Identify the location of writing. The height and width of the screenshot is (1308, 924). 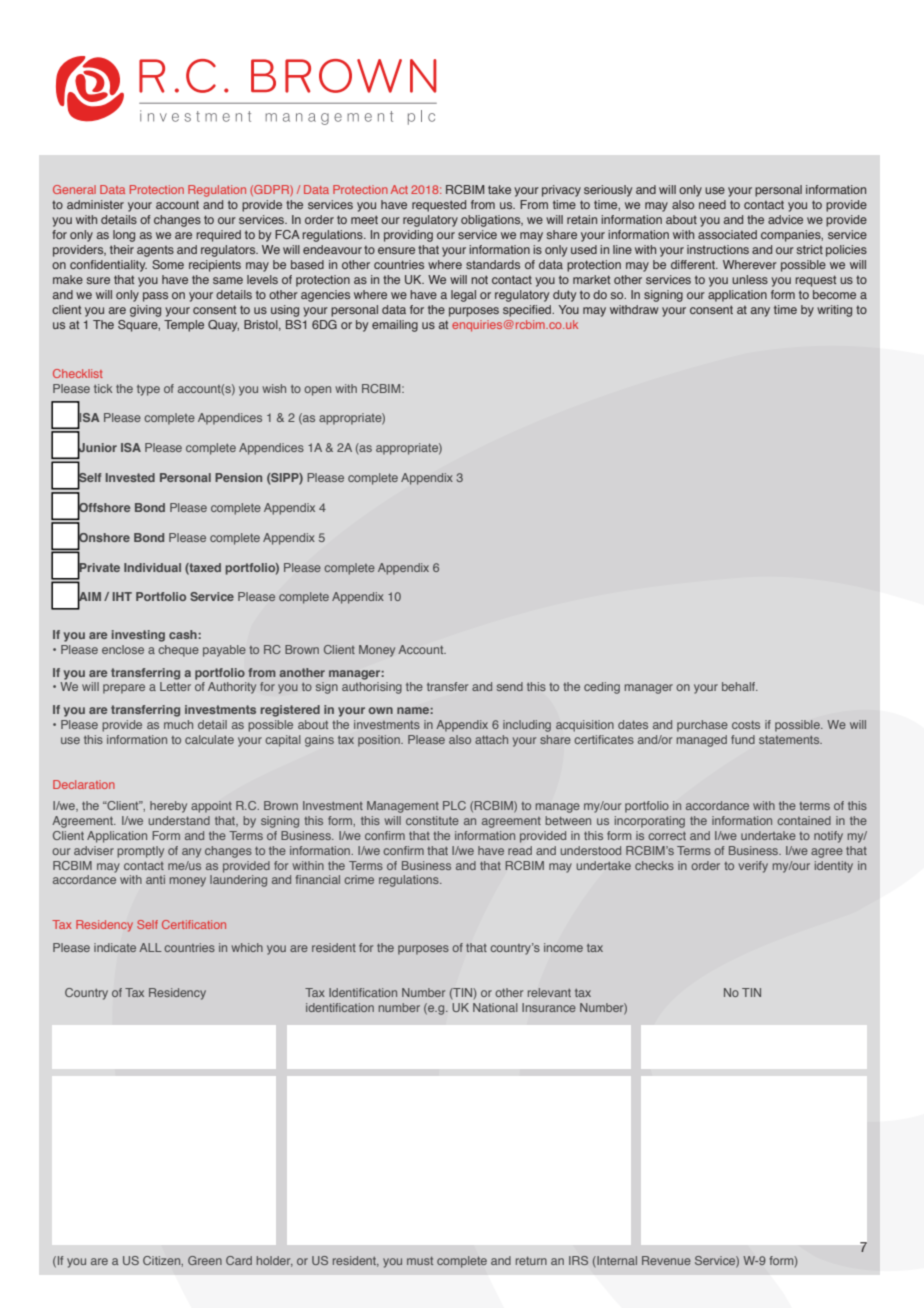
(834, 311).
